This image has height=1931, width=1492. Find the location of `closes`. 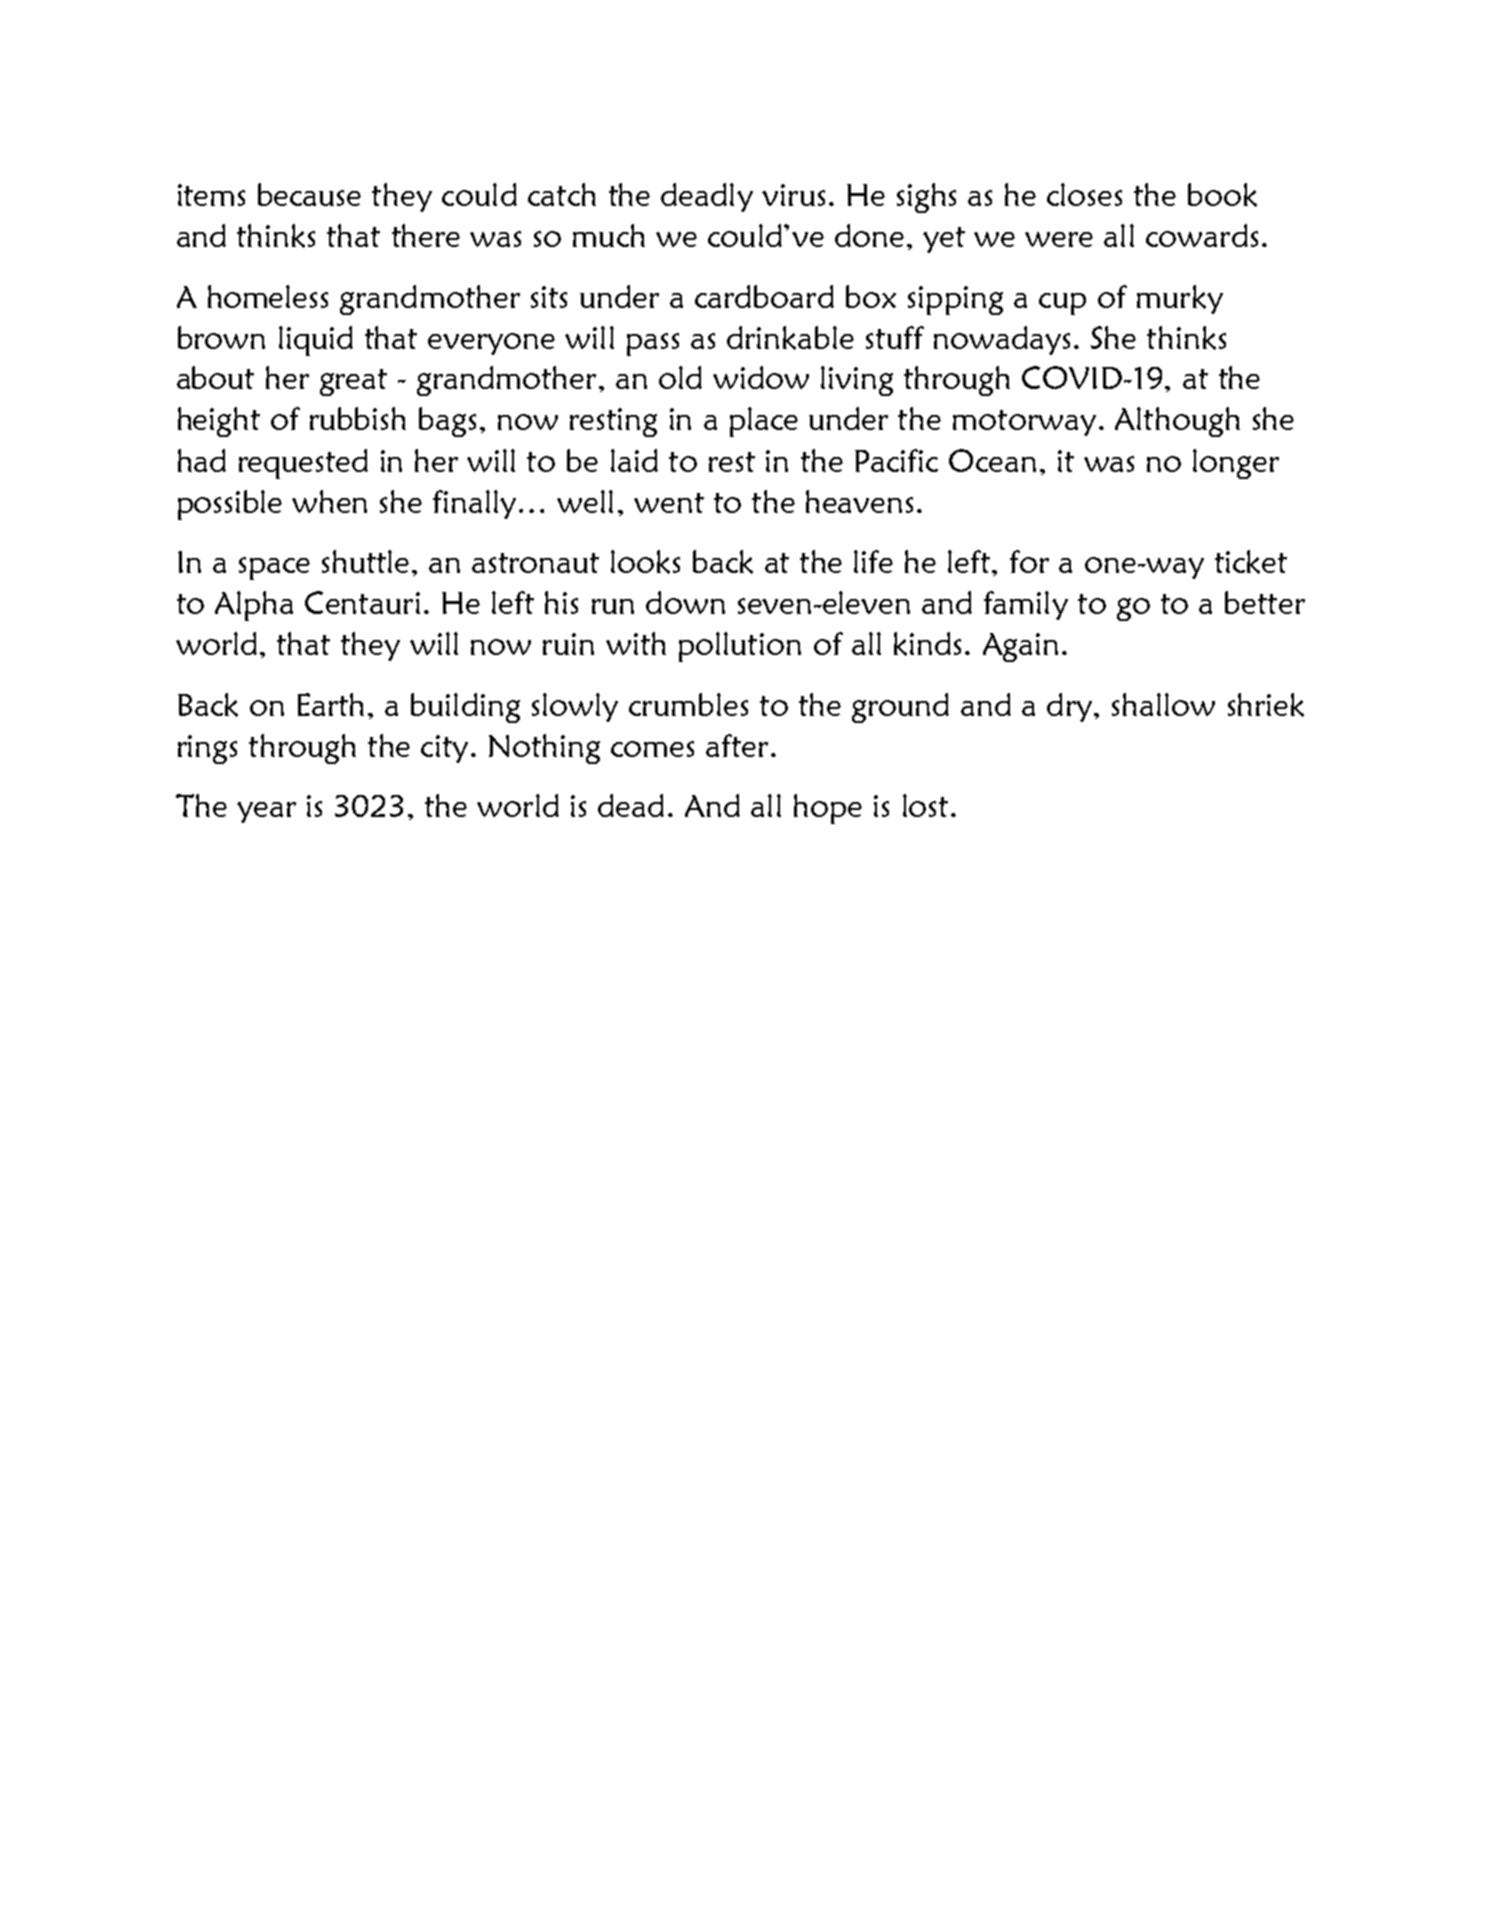

closes is located at coordinates (1084, 194).
